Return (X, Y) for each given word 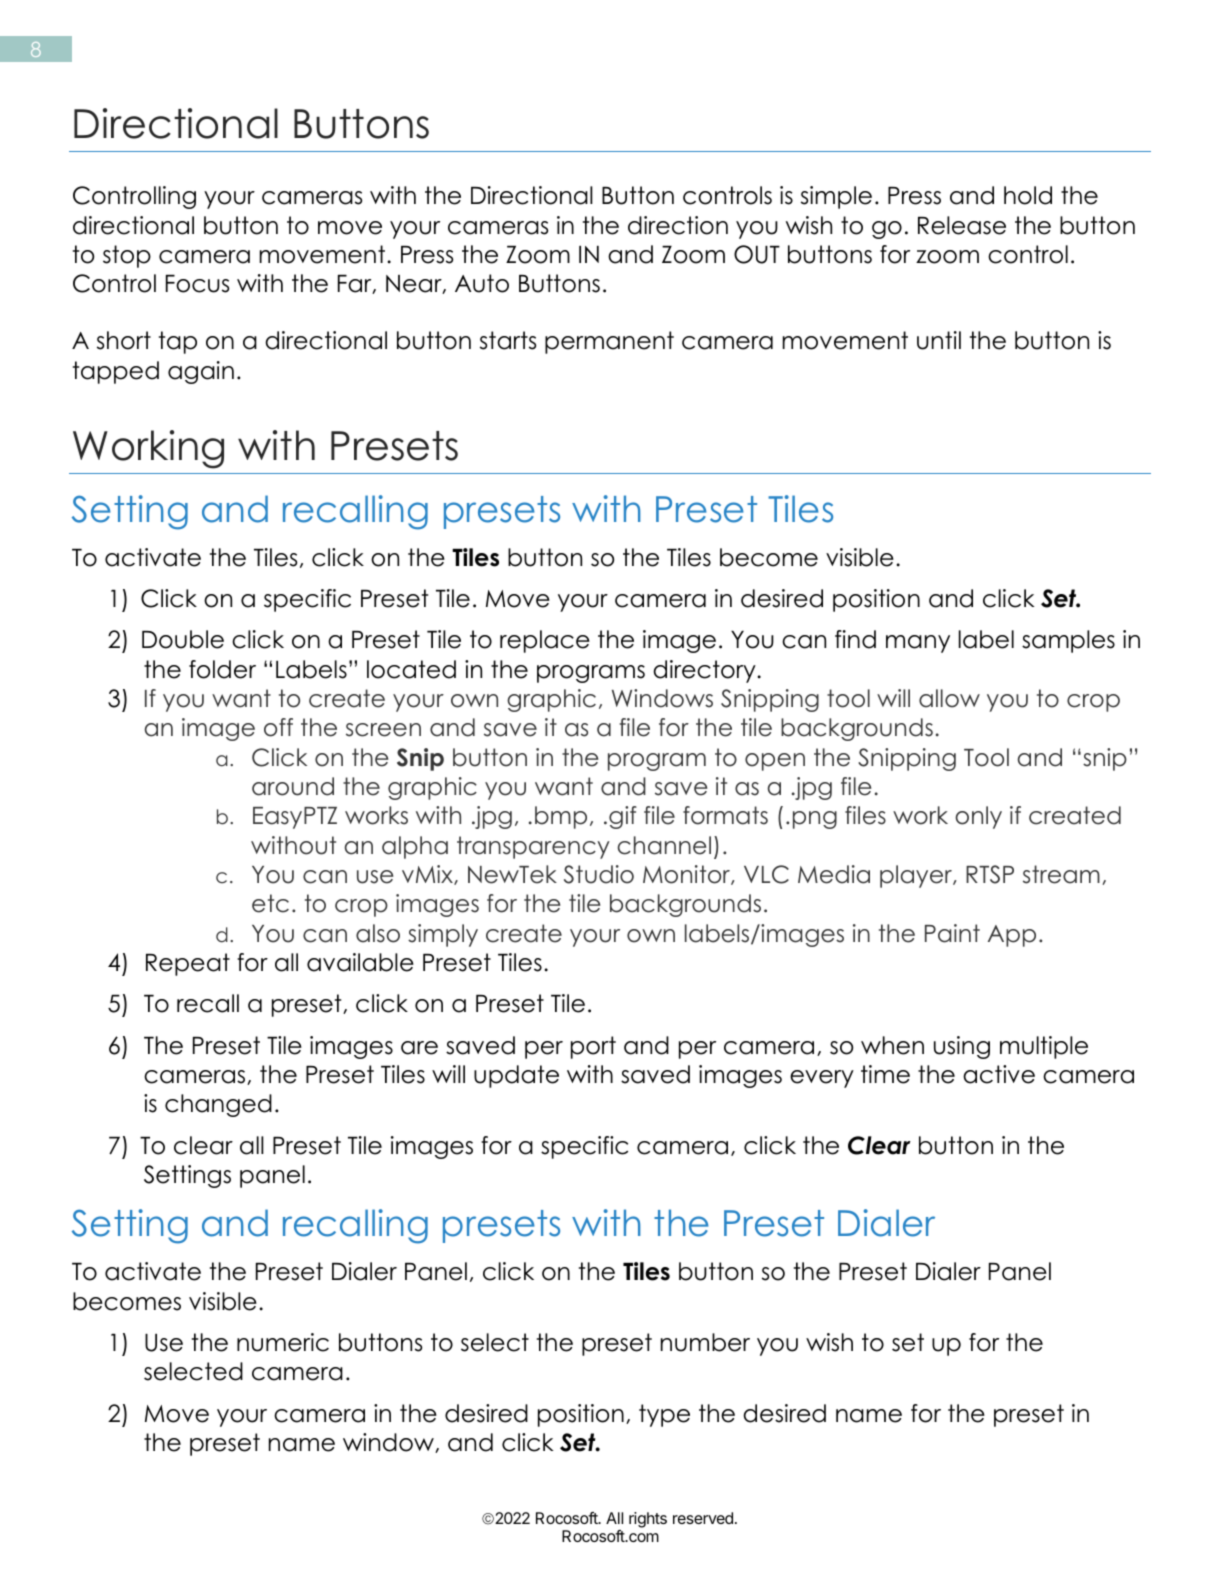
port (593, 1047)
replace (545, 641)
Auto (482, 283)
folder (222, 669)
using (962, 1047)
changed (218, 1105)
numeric (283, 1342)
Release (962, 225)
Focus (197, 284)
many (918, 644)
